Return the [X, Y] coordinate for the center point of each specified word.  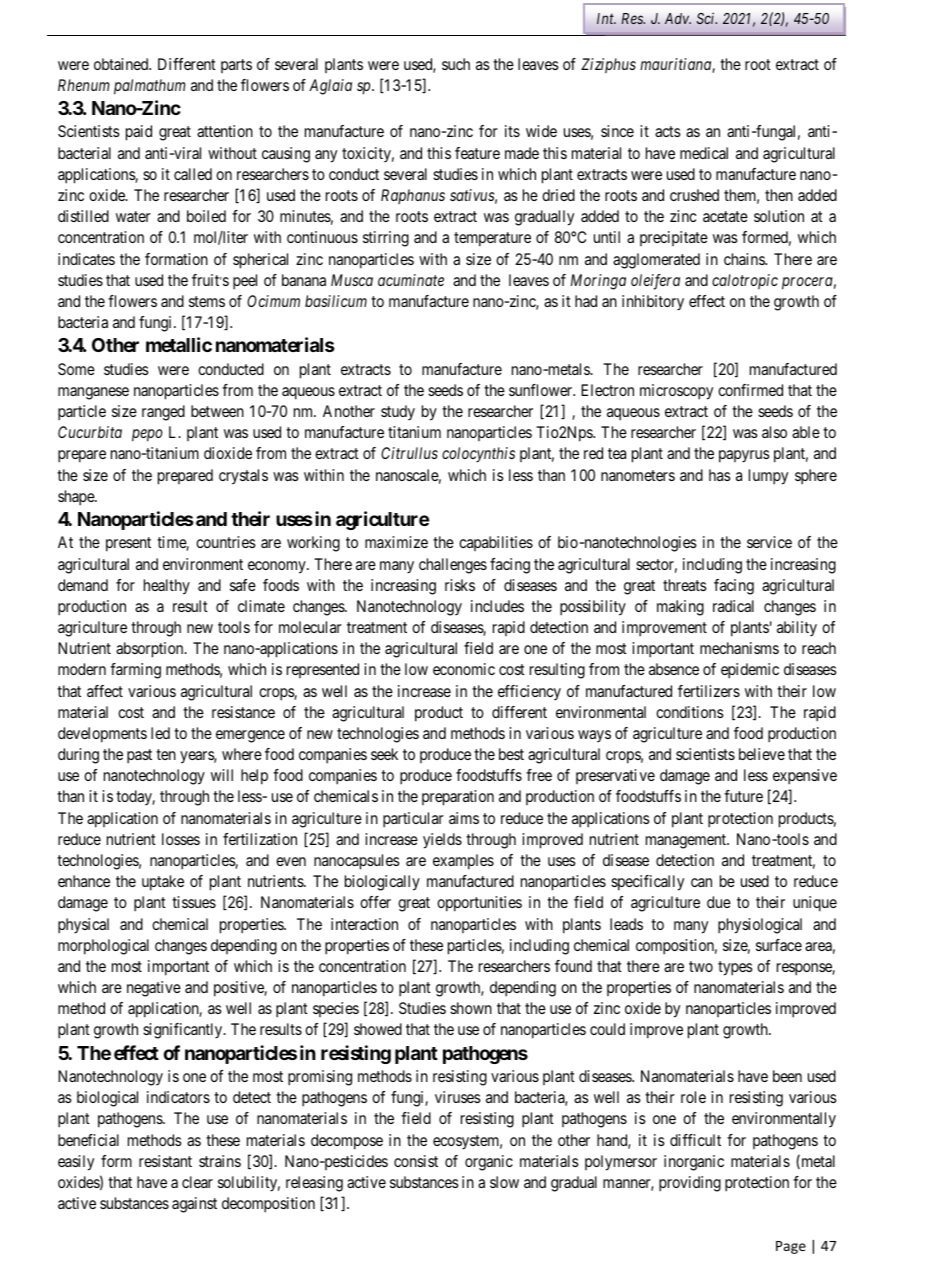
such [456, 64]
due [719, 902]
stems [207, 301]
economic [464, 669]
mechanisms [739, 648]
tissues [194, 902]
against [194, 1205]
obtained [122, 64]
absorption [151, 650]
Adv [678, 18]
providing [690, 1184]
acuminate [411, 280]
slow [504, 1182]
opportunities [479, 904]
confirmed [750, 390]
